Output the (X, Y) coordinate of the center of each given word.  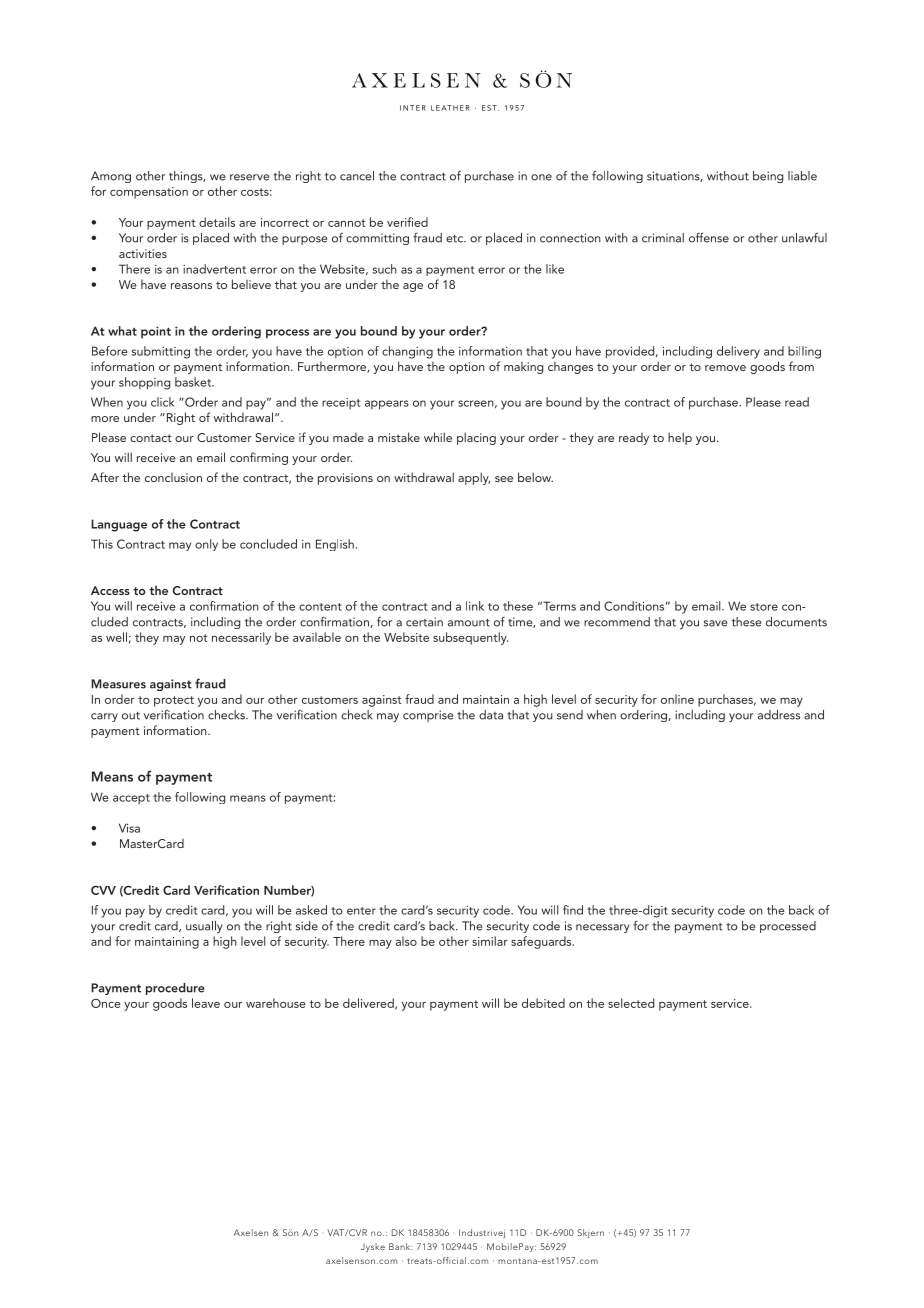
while (438, 437)
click (163, 402)
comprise (428, 716)
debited (543, 1003)
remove (725, 368)
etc (455, 239)
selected (631, 1003)
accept (131, 799)
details (217, 222)
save (715, 623)
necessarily (241, 638)
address (779, 715)
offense (709, 237)
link (475, 606)
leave (206, 1003)
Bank (401, 1246)
